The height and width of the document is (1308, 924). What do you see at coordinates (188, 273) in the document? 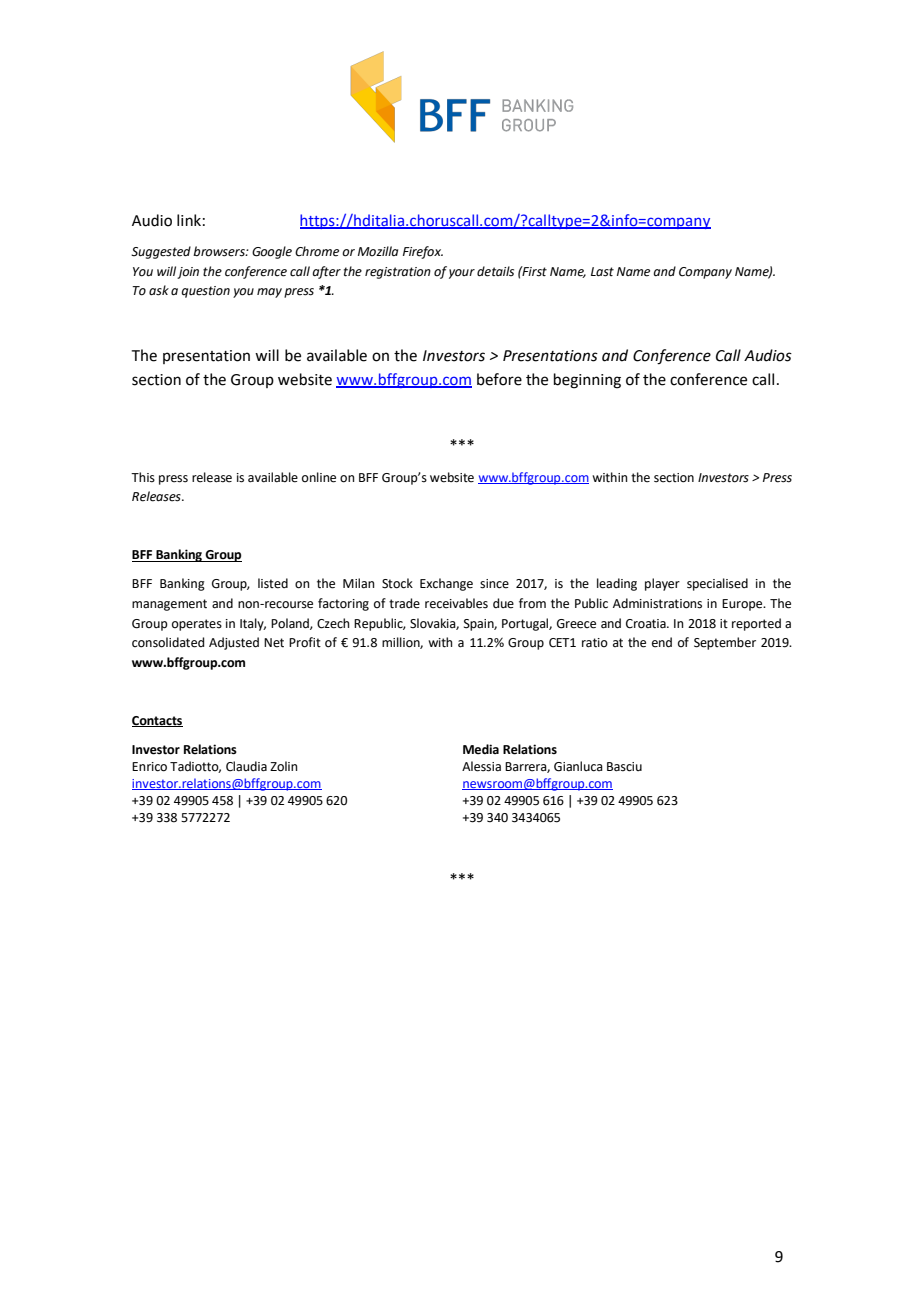
I see `join` at bounding box center [188, 273].
